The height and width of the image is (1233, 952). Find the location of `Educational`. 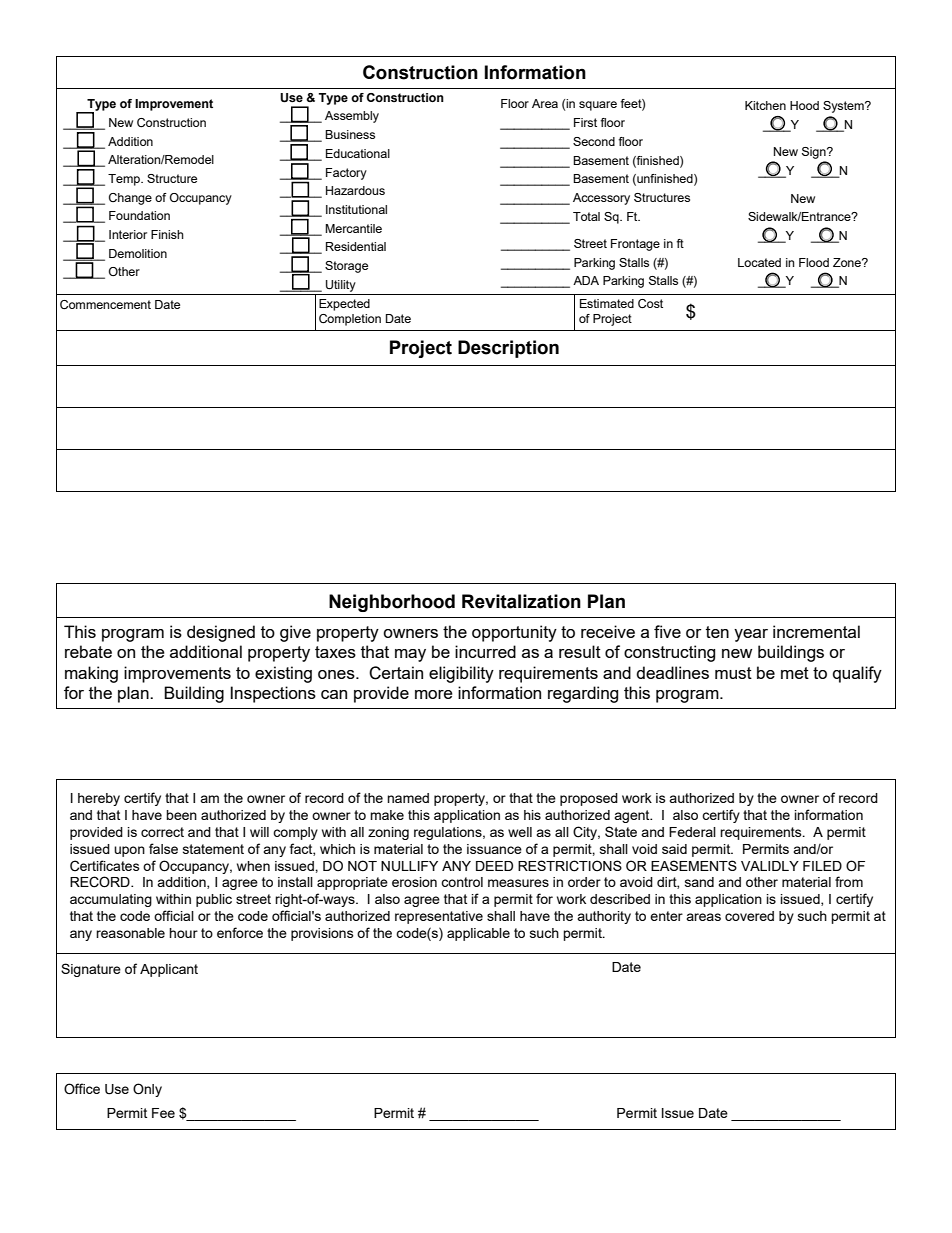

Educational is located at coordinates (358, 153).
